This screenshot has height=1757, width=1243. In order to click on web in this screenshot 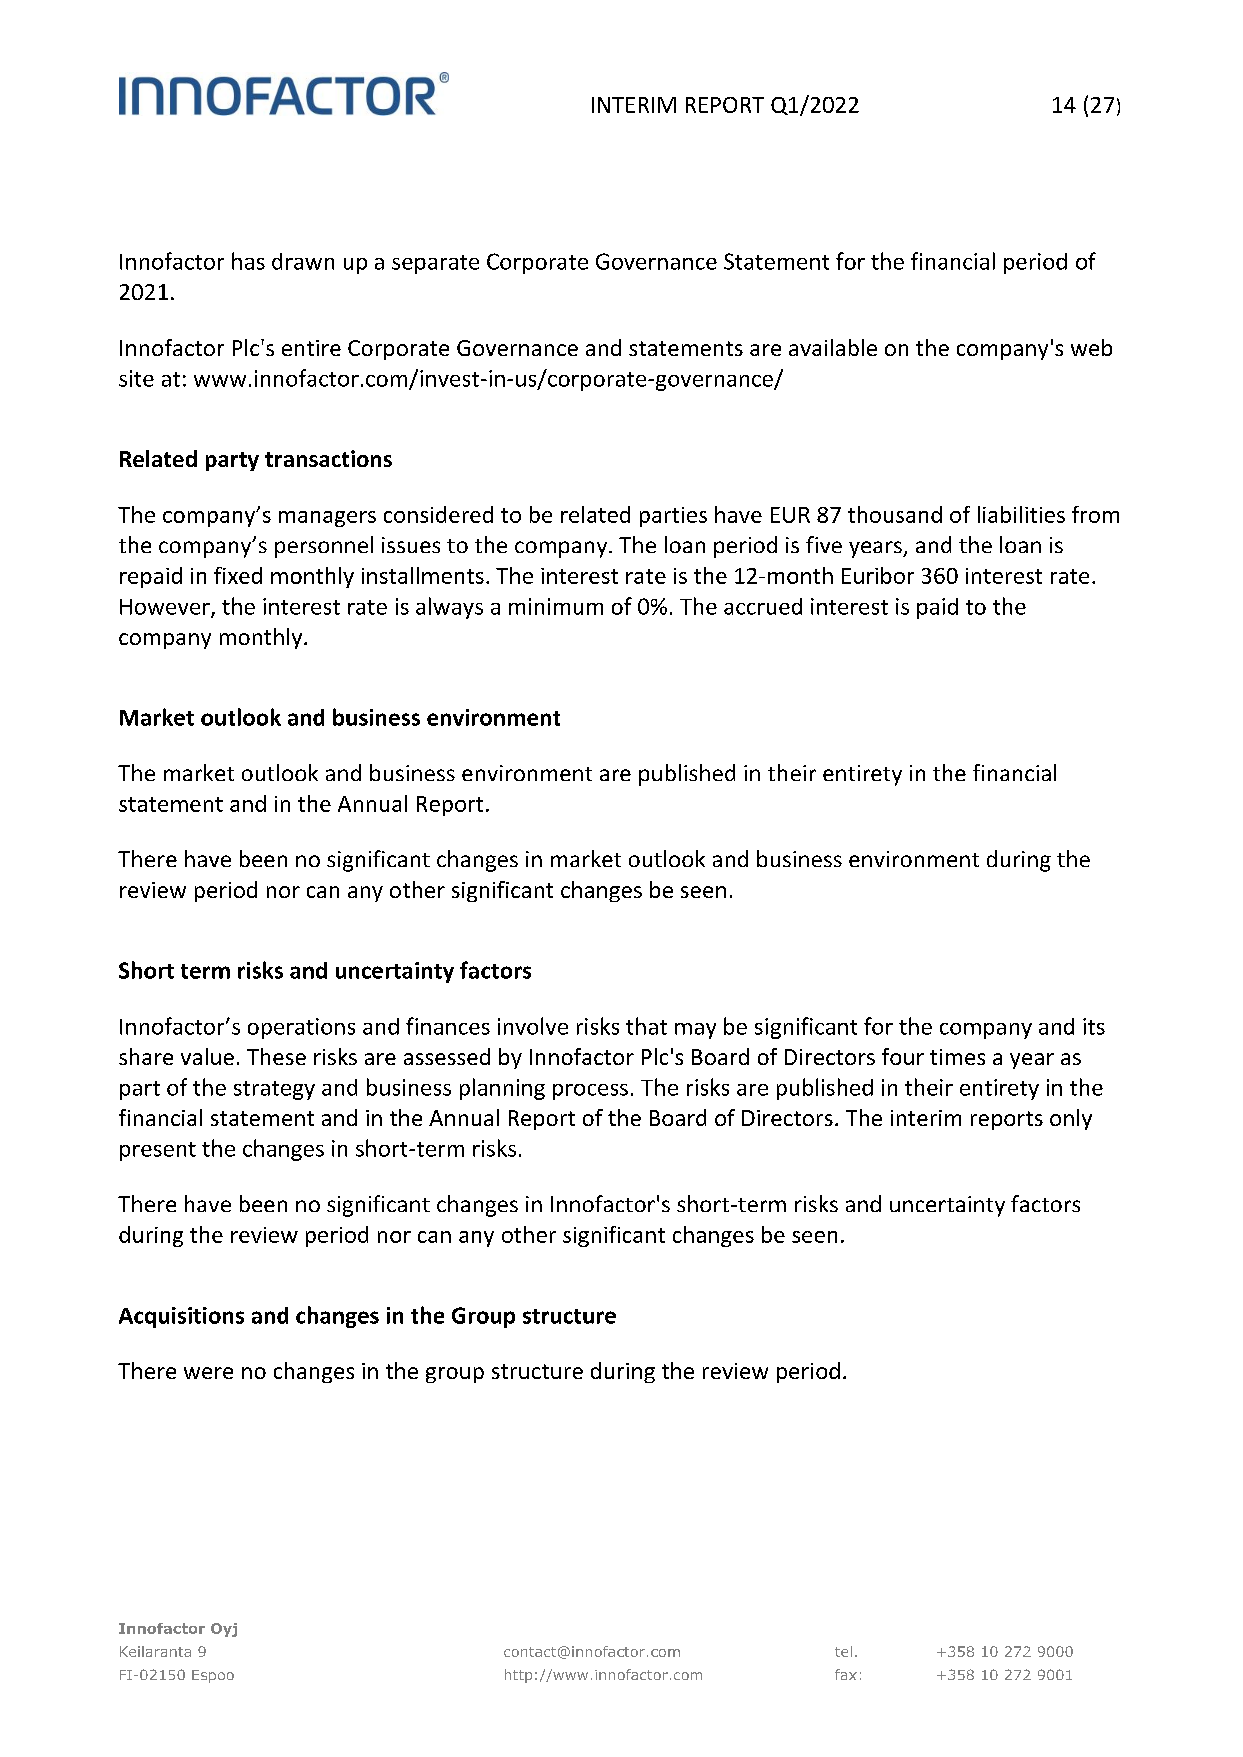, I will do `click(1091, 347)`.
